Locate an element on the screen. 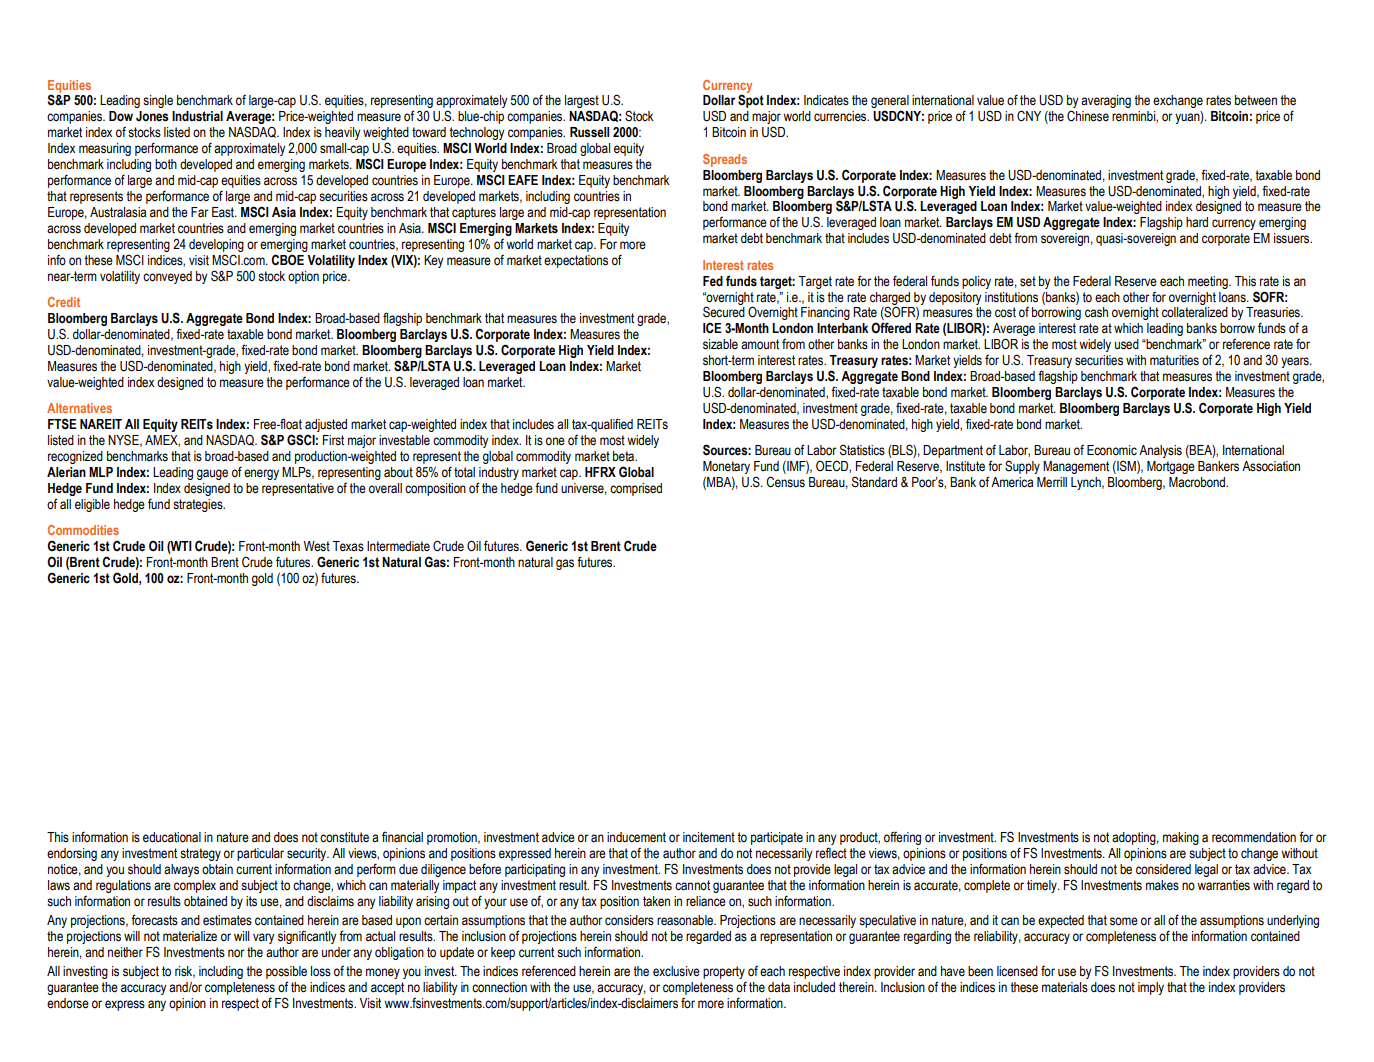 This screenshot has width=1374, height=1062. nor is located at coordinates (236, 953).
